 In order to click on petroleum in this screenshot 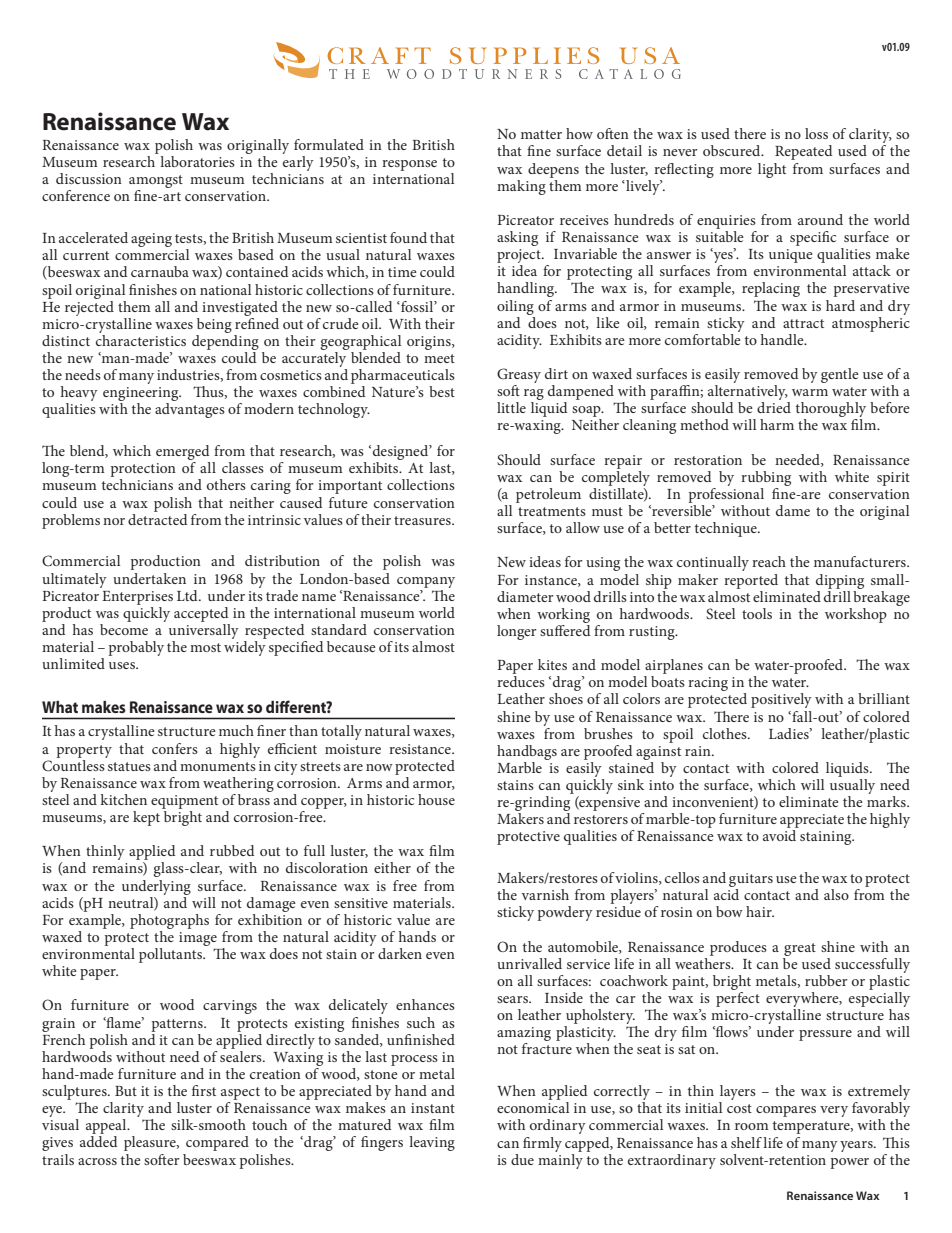, I will do `click(548, 495)`.
